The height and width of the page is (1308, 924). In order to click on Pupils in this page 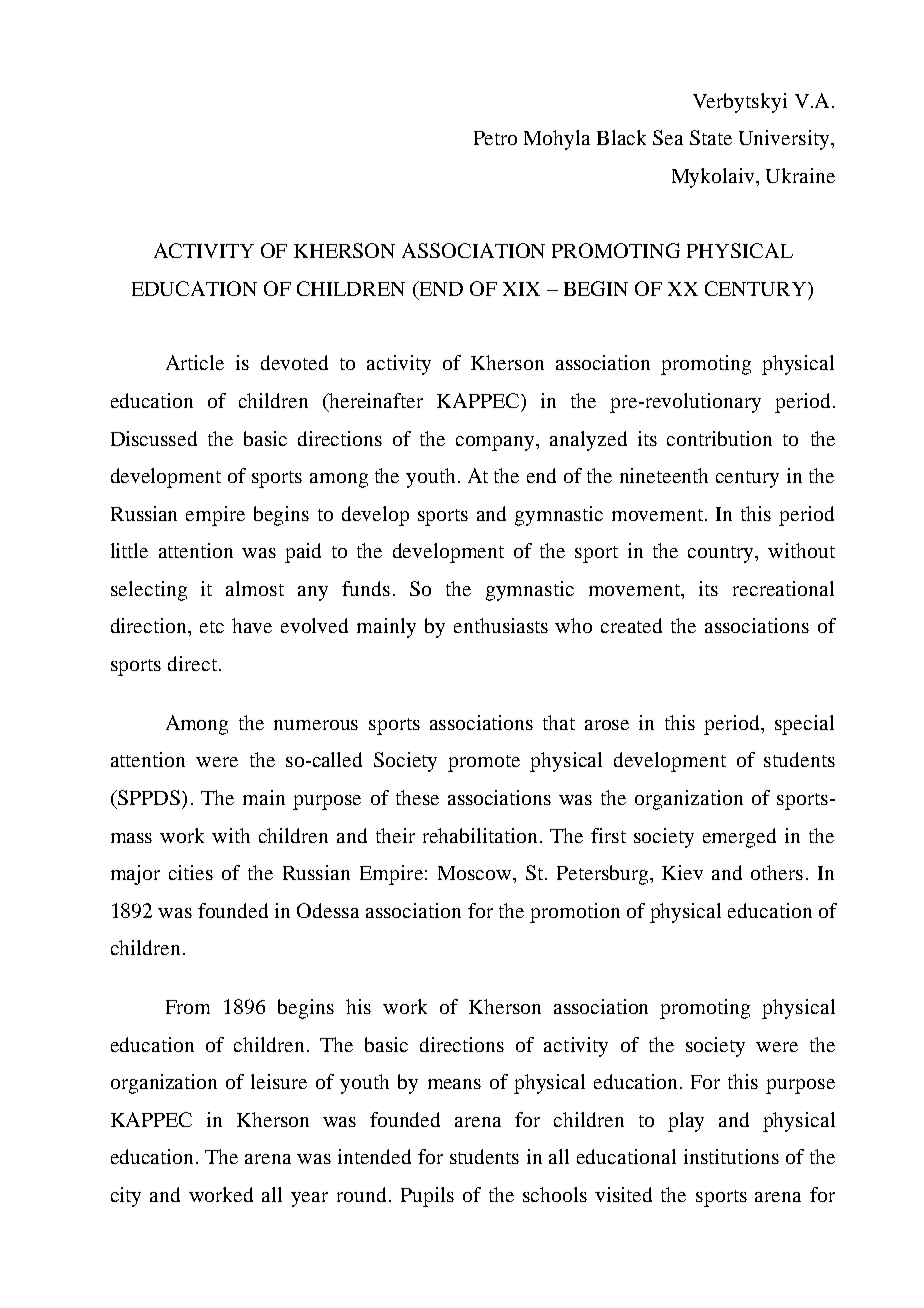, I will do `click(427, 1197)`.
